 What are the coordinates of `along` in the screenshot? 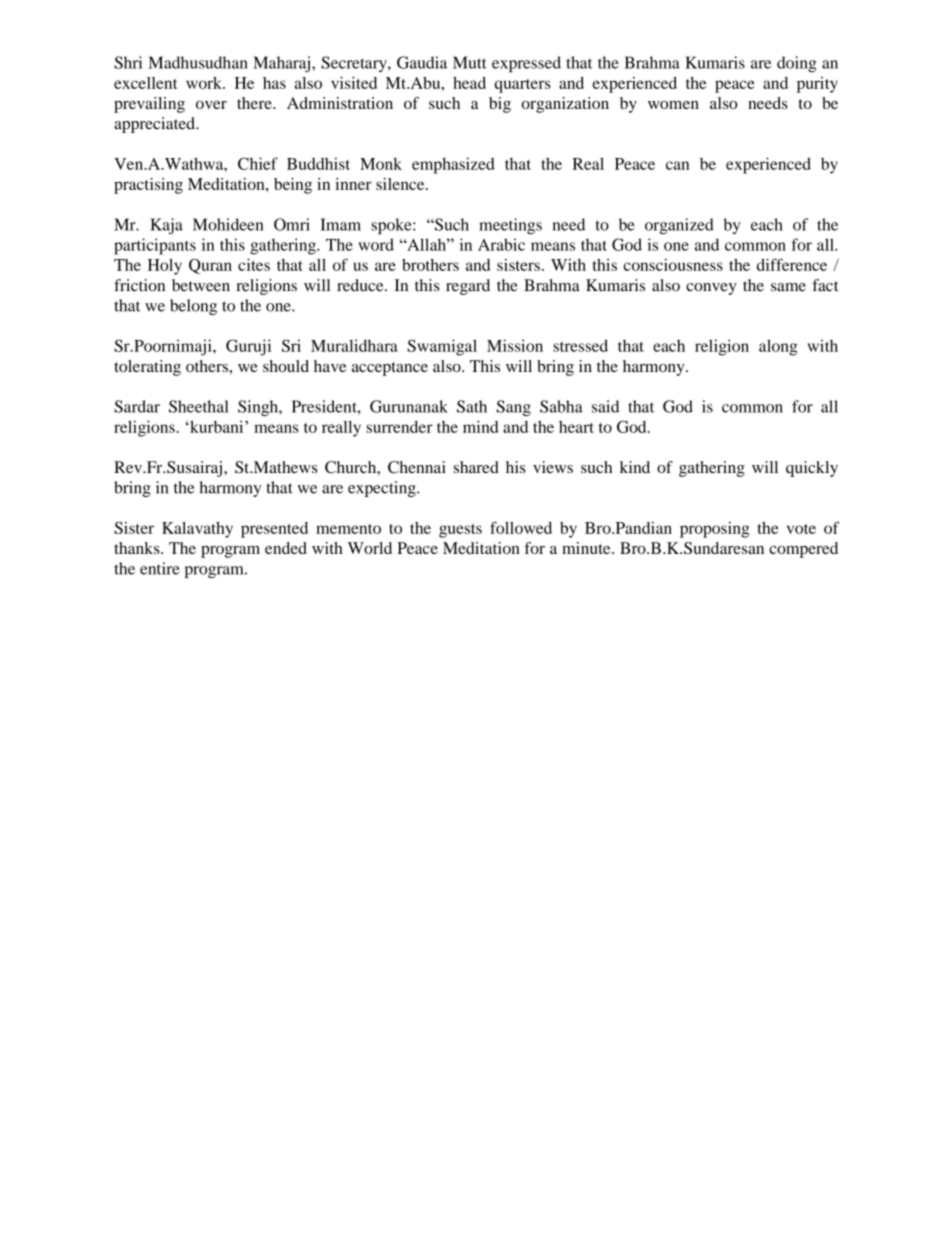 It's located at (778, 347).
